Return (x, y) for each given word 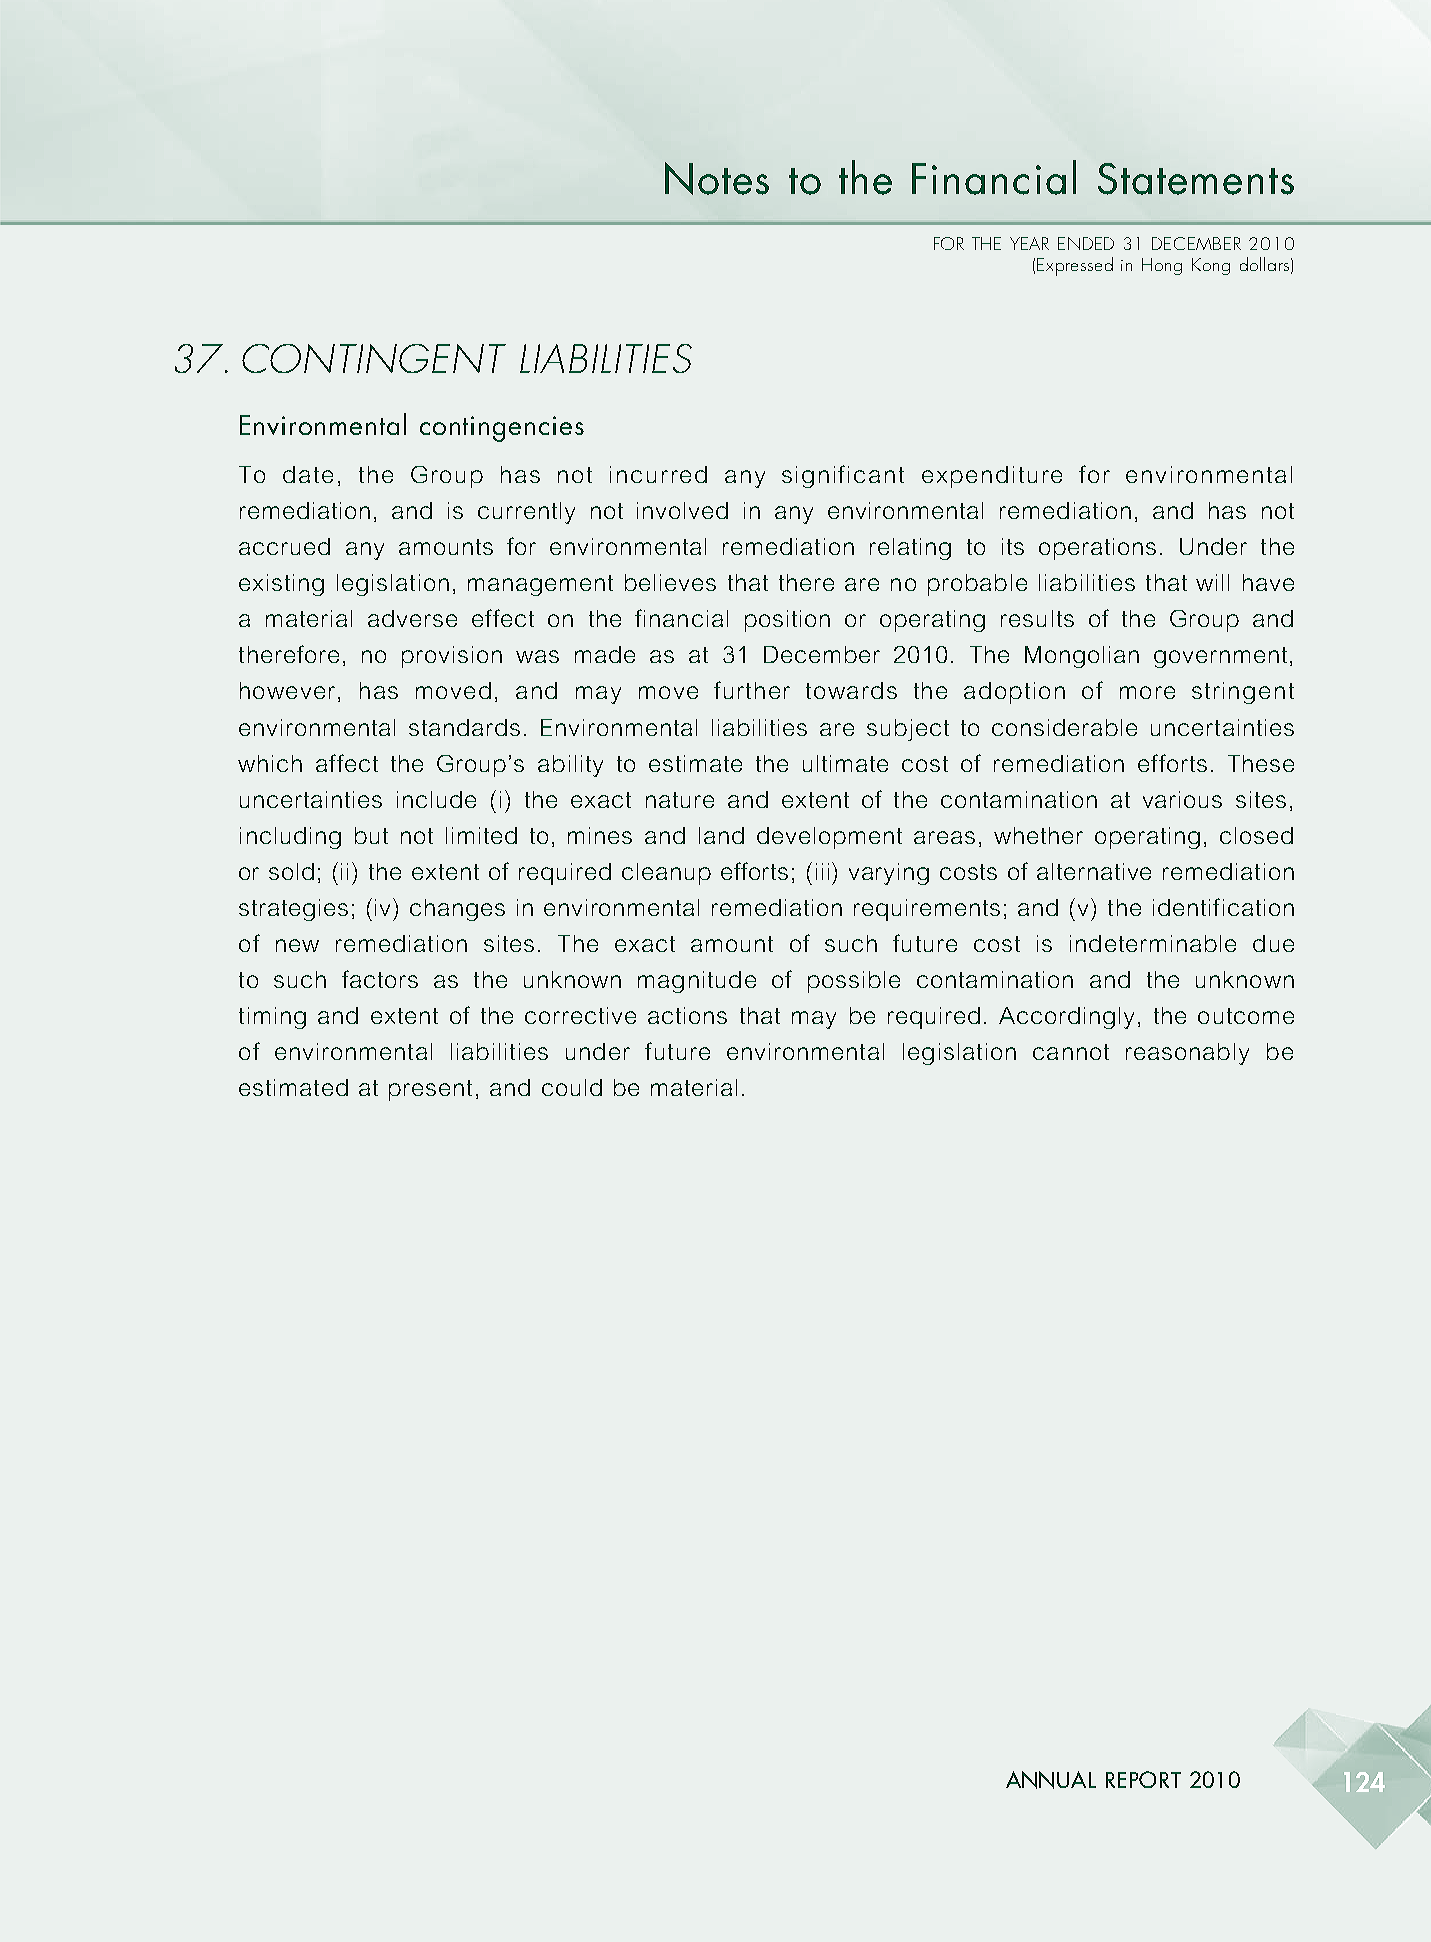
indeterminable (1153, 943)
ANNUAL (1051, 1780)
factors (380, 979)
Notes (717, 178)
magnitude (697, 982)
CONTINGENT (374, 358)
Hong (1162, 266)
